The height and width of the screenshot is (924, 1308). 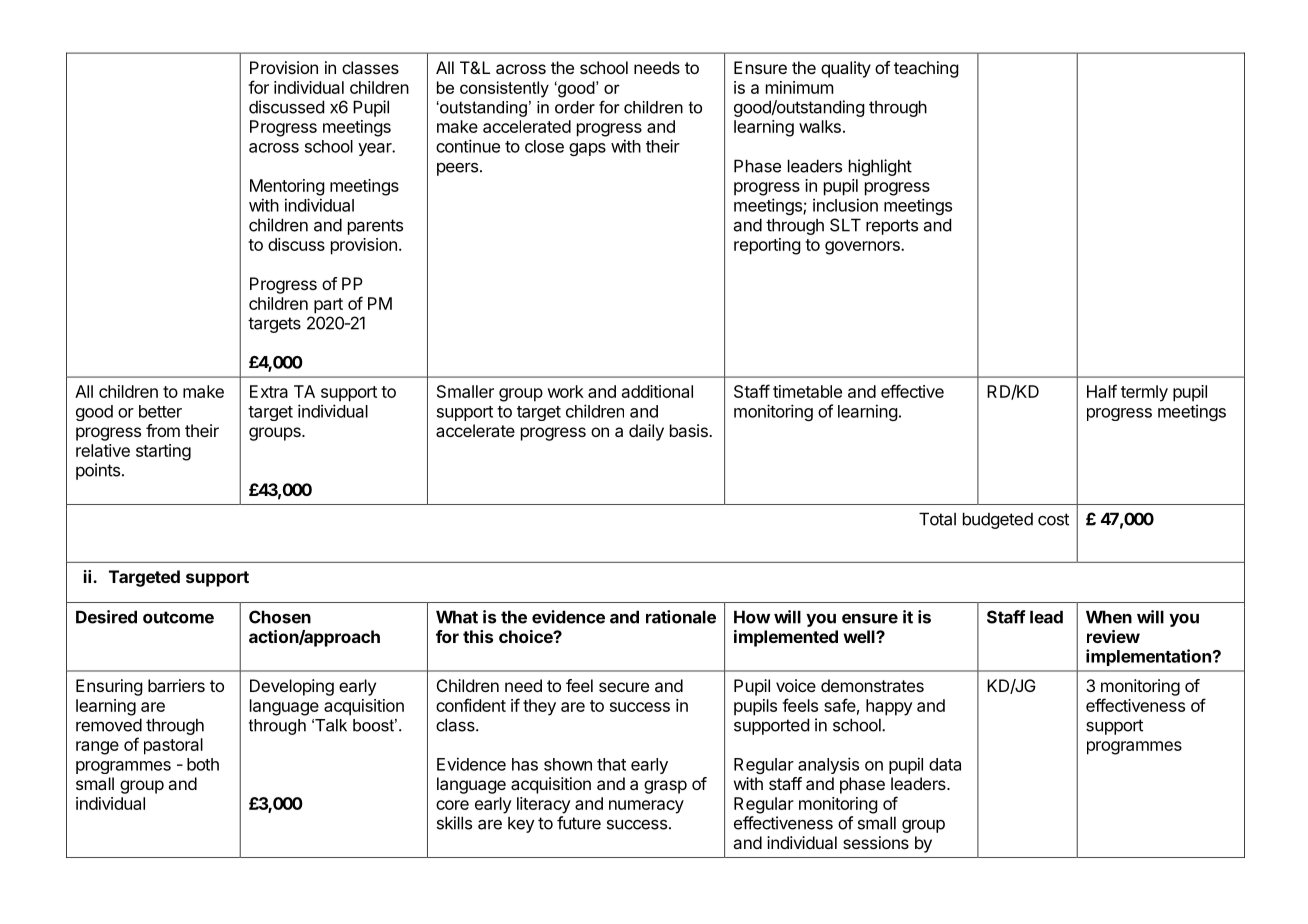 I want to click on governors, so click(x=863, y=248).
